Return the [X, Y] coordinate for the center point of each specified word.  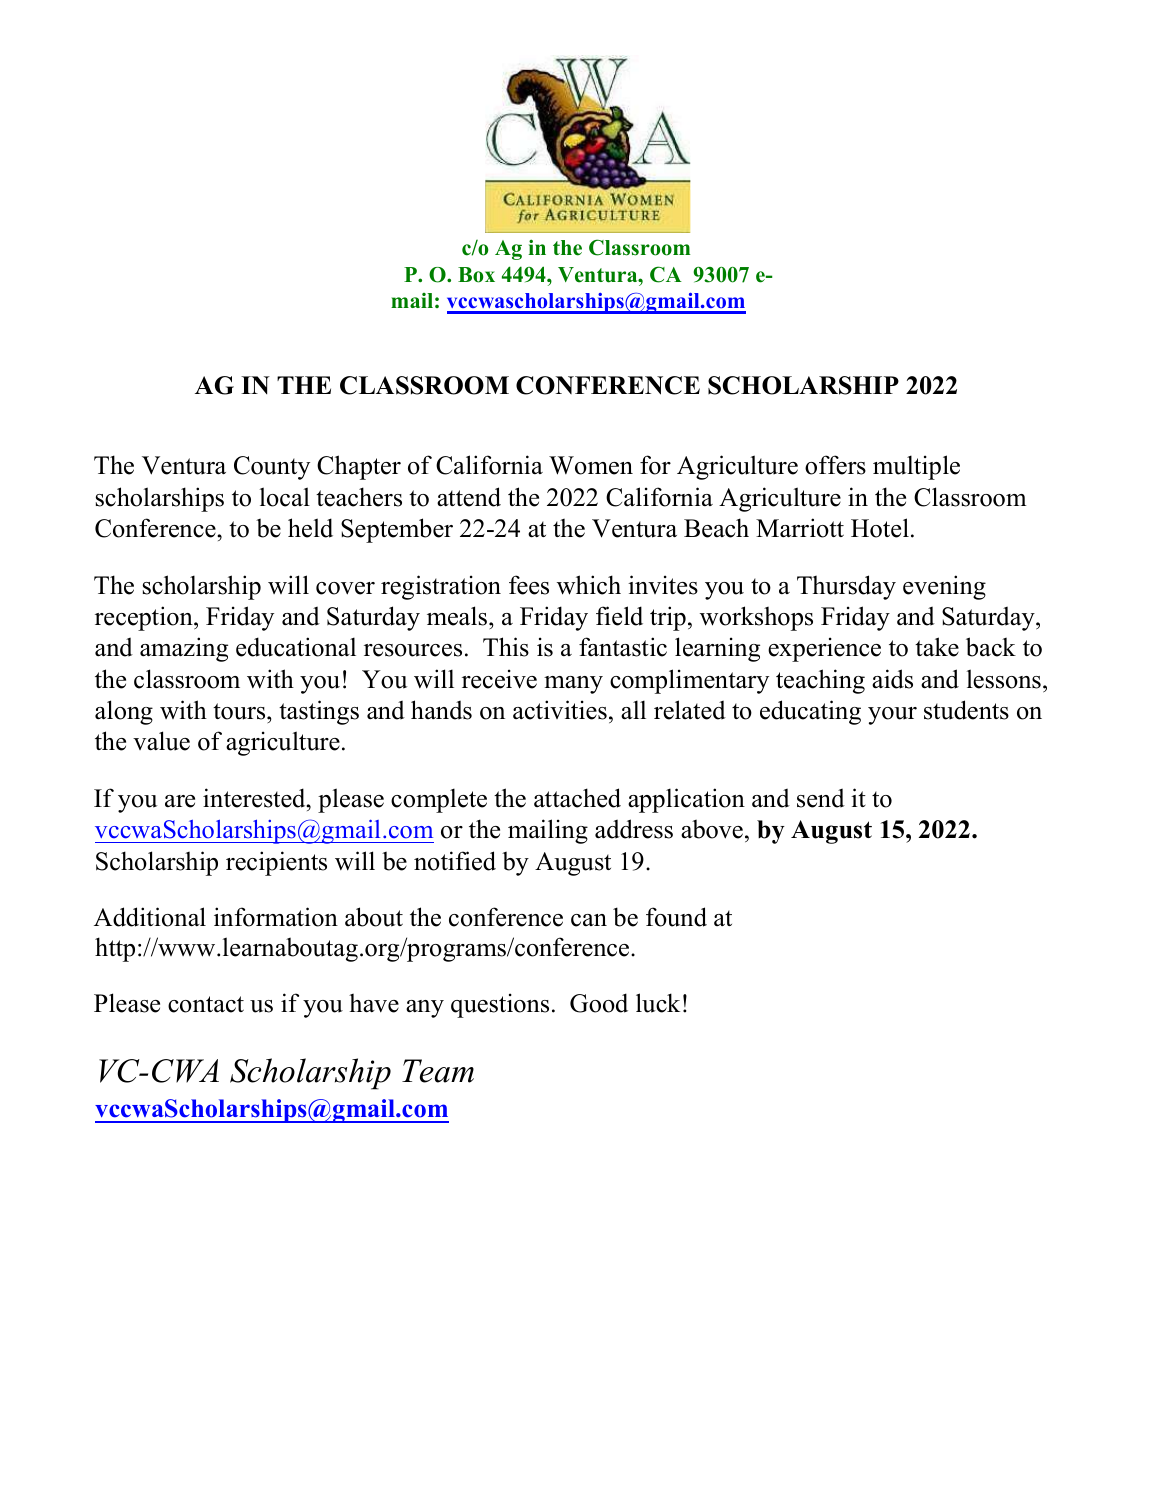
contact [206, 1004]
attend [469, 497]
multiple [916, 467]
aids [892, 679]
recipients [276, 863]
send [821, 798]
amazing [184, 649]
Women [591, 465]
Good [599, 1003]
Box [476, 275]
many [573, 685]
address [634, 829]
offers [835, 465]
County [272, 468]
